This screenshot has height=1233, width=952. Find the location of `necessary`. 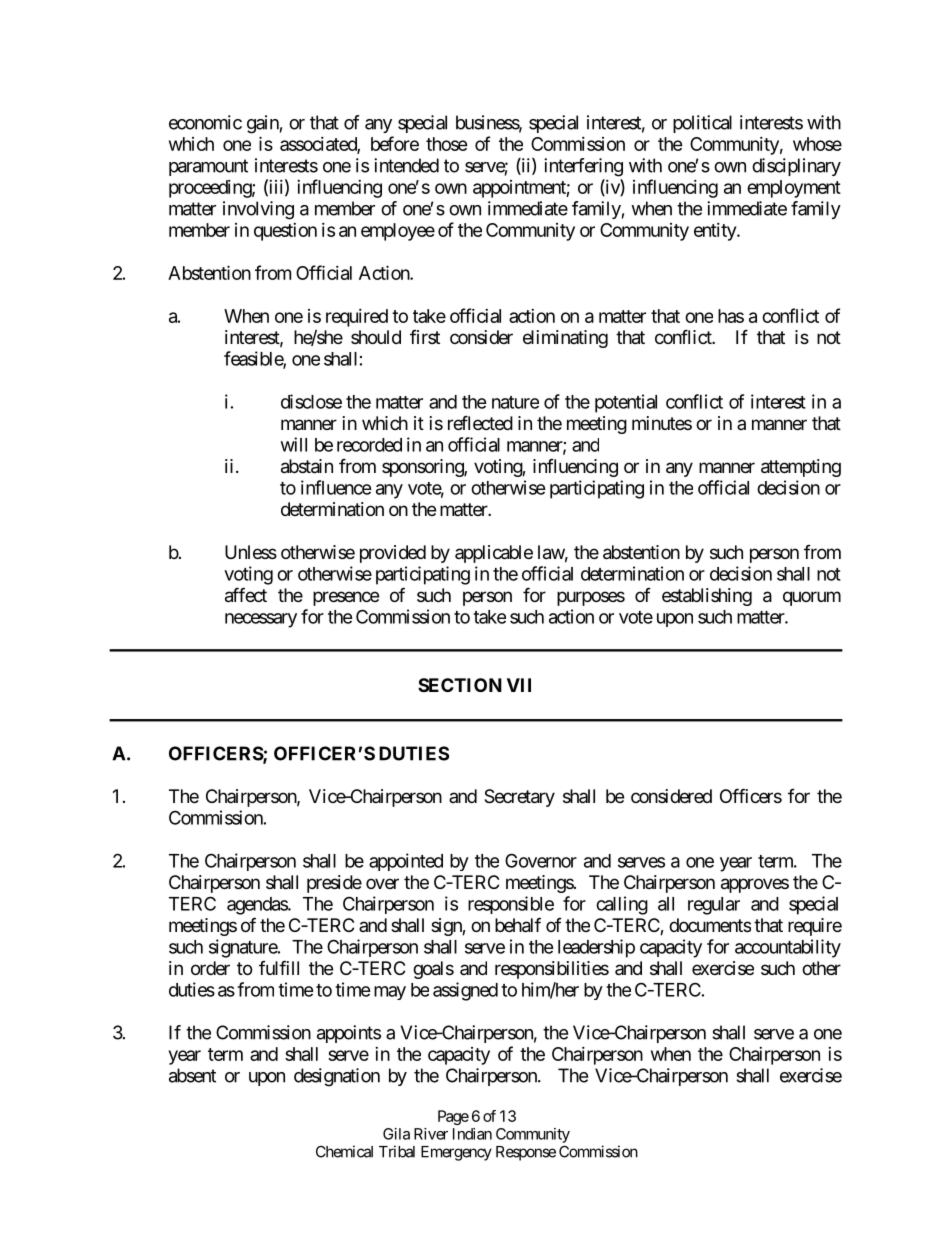

necessary is located at coordinates (261, 620).
